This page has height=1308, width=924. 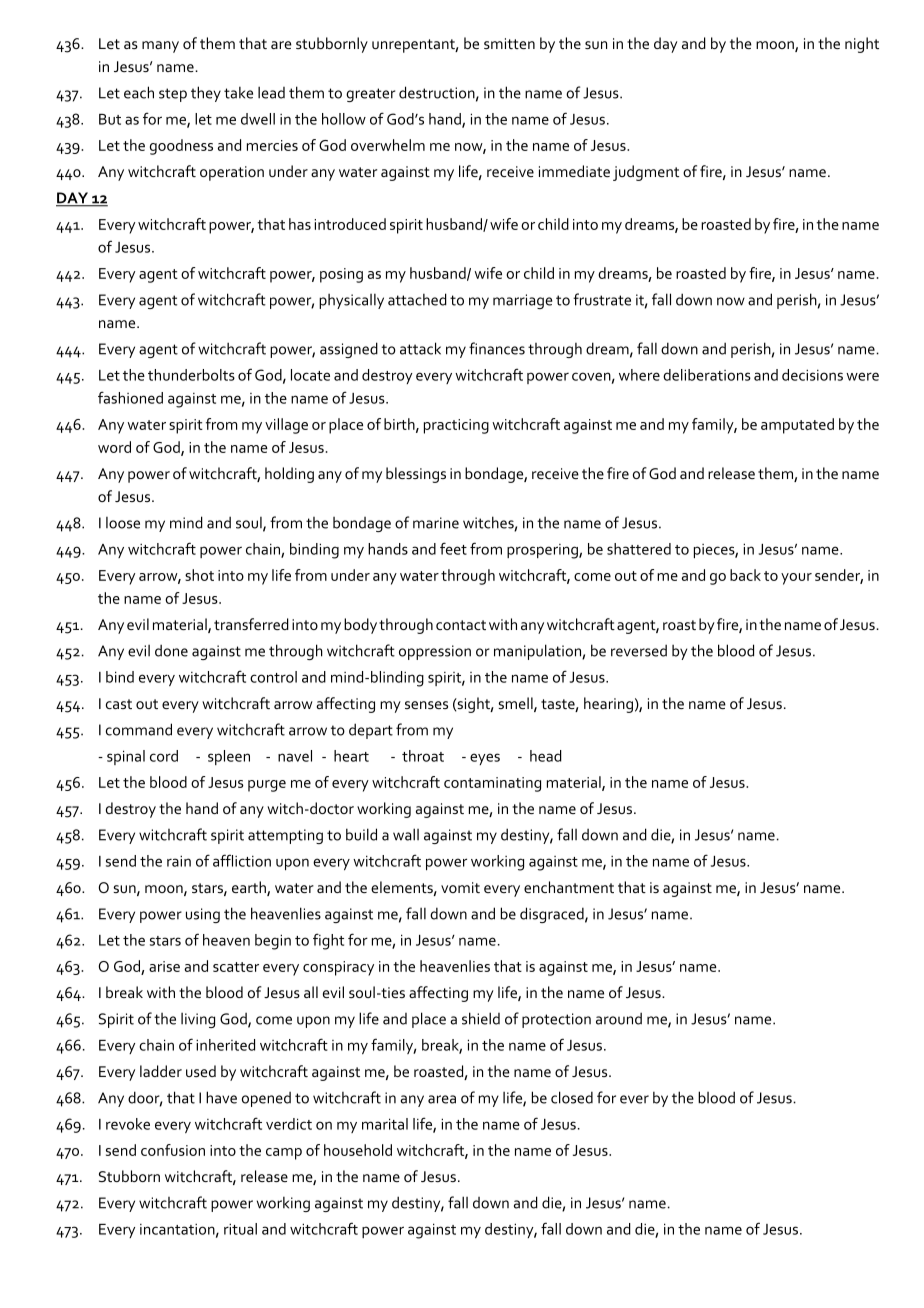 I want to click on contact, so click(x=461, y=625).
